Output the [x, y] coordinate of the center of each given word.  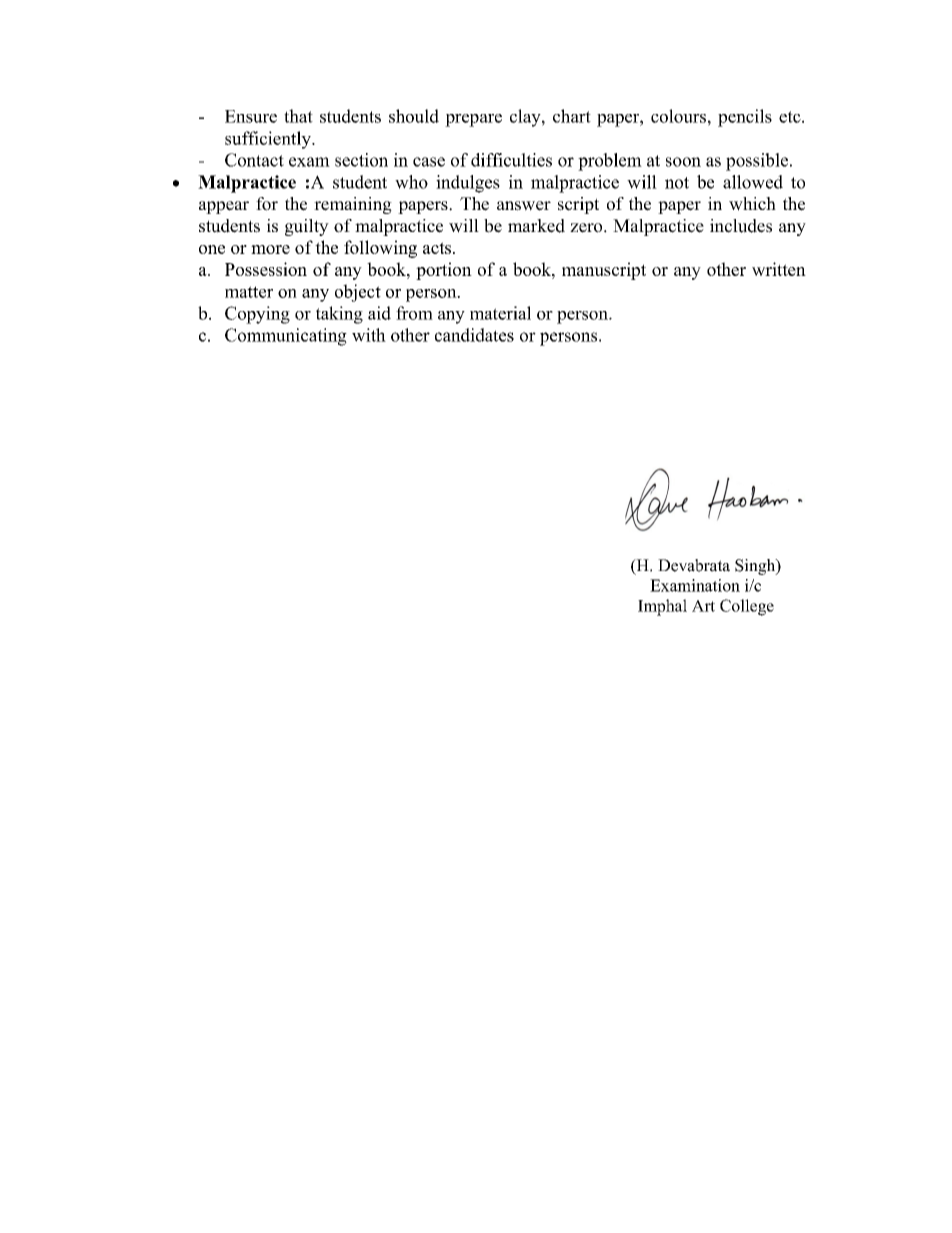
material [500, 313]
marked [536, 226]
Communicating [286, 337]
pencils [745, 118]
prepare [473, 120]
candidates [474, 335]
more [270, 249]
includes [741, 226]
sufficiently [269, 140]
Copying [257, 315]
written [779, 269]
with [369, 335]
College [747, 607]
